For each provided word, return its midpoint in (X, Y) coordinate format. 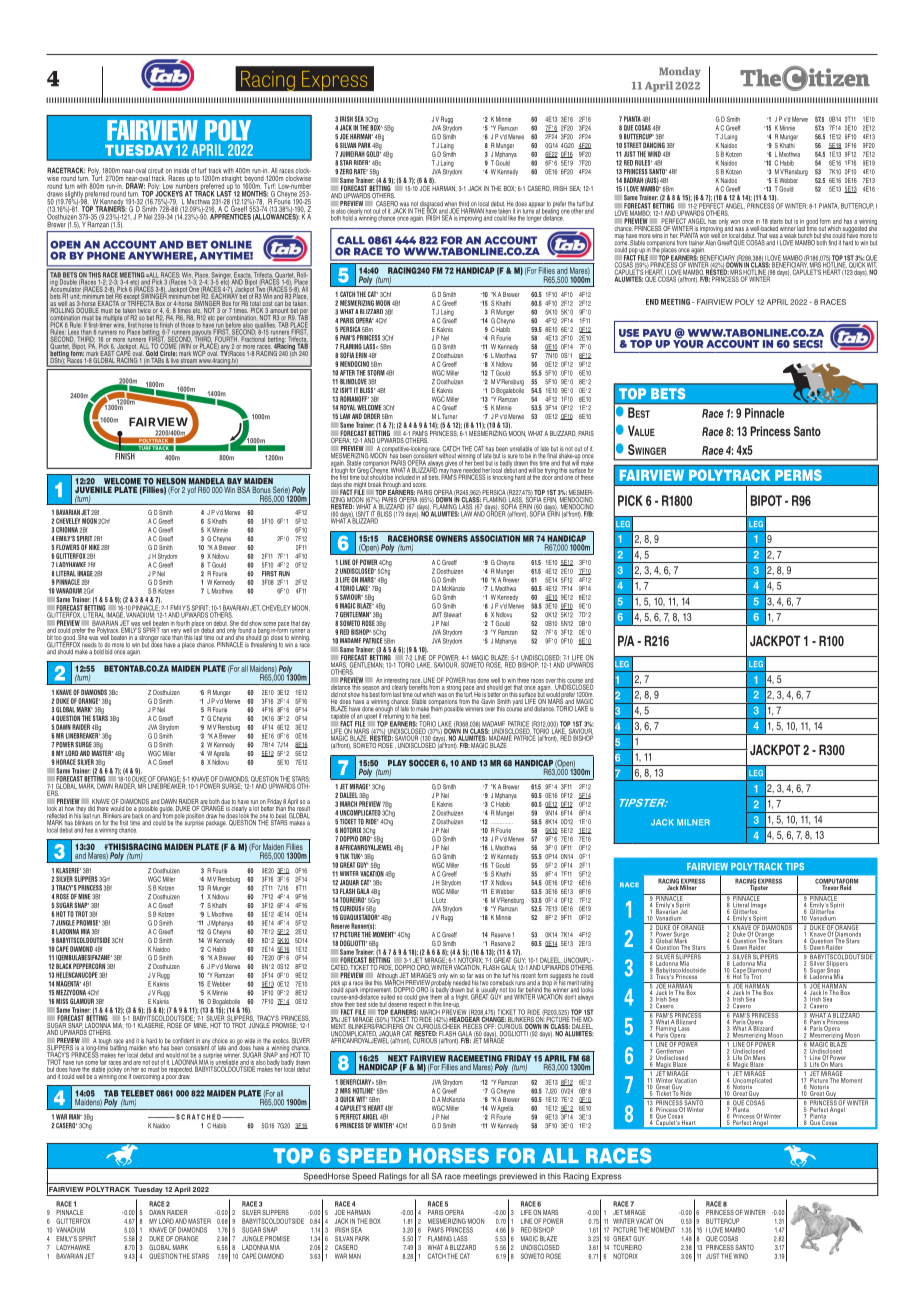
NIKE (94, 547)
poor (171, 1078)
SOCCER (424, 763)
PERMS (798, 475)
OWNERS (452, 538)
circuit (156, 172)
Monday (680, 72)
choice (220, 1042)
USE (629, 333)
